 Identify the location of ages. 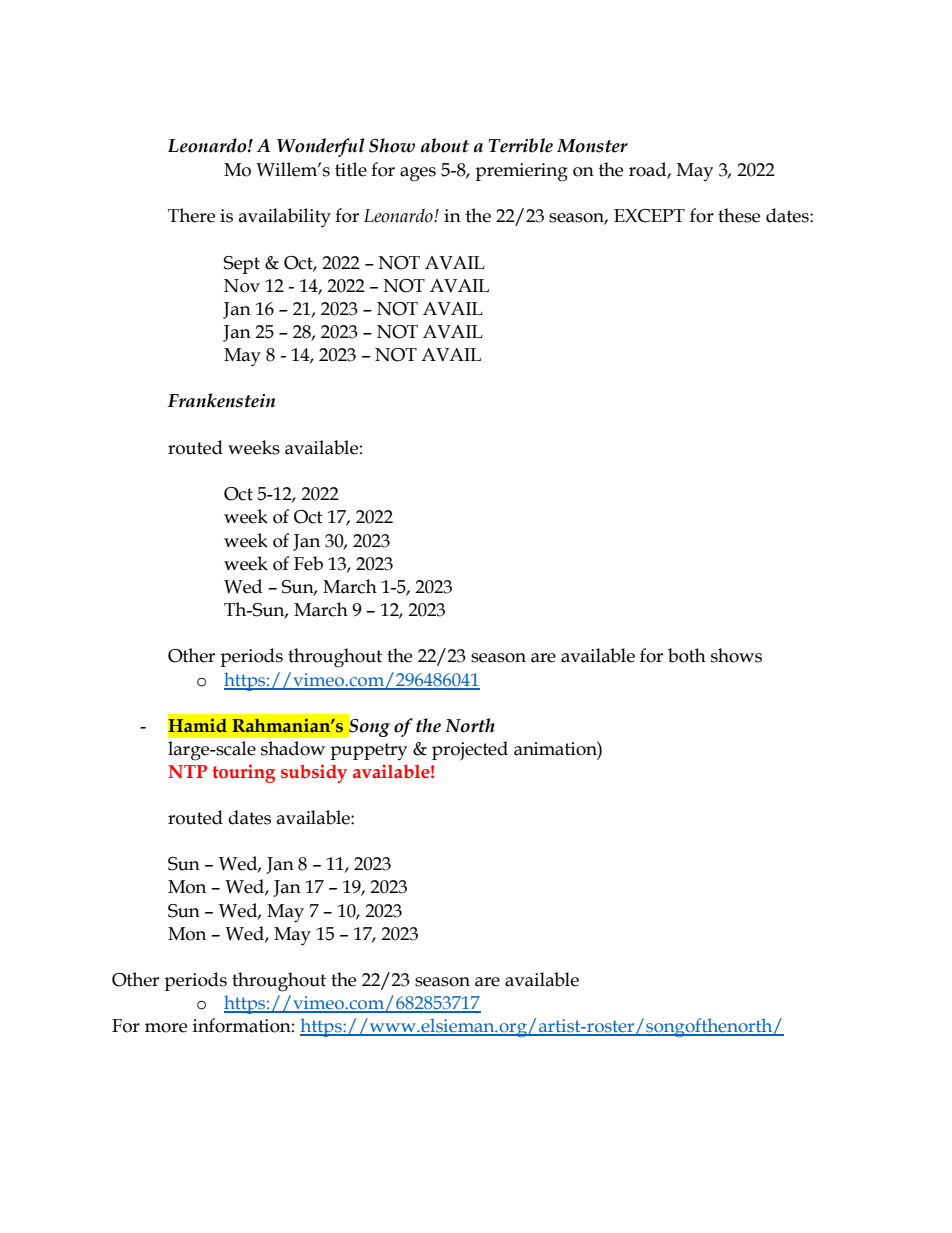
(418, 174).
